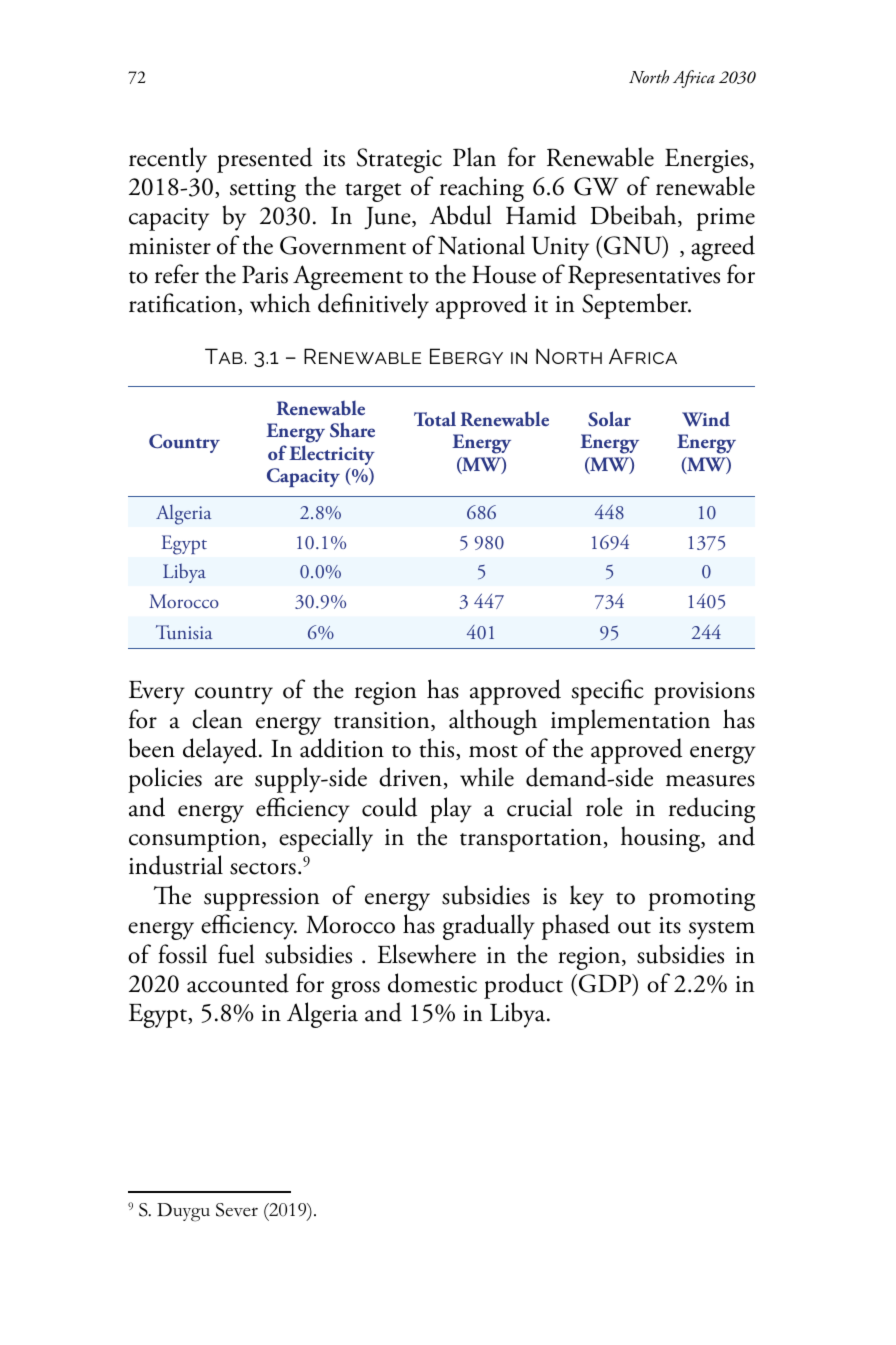 Image resolution: width=896 pixels, height=1345 pixels. I want to click on fuel, so click(236, 954).
